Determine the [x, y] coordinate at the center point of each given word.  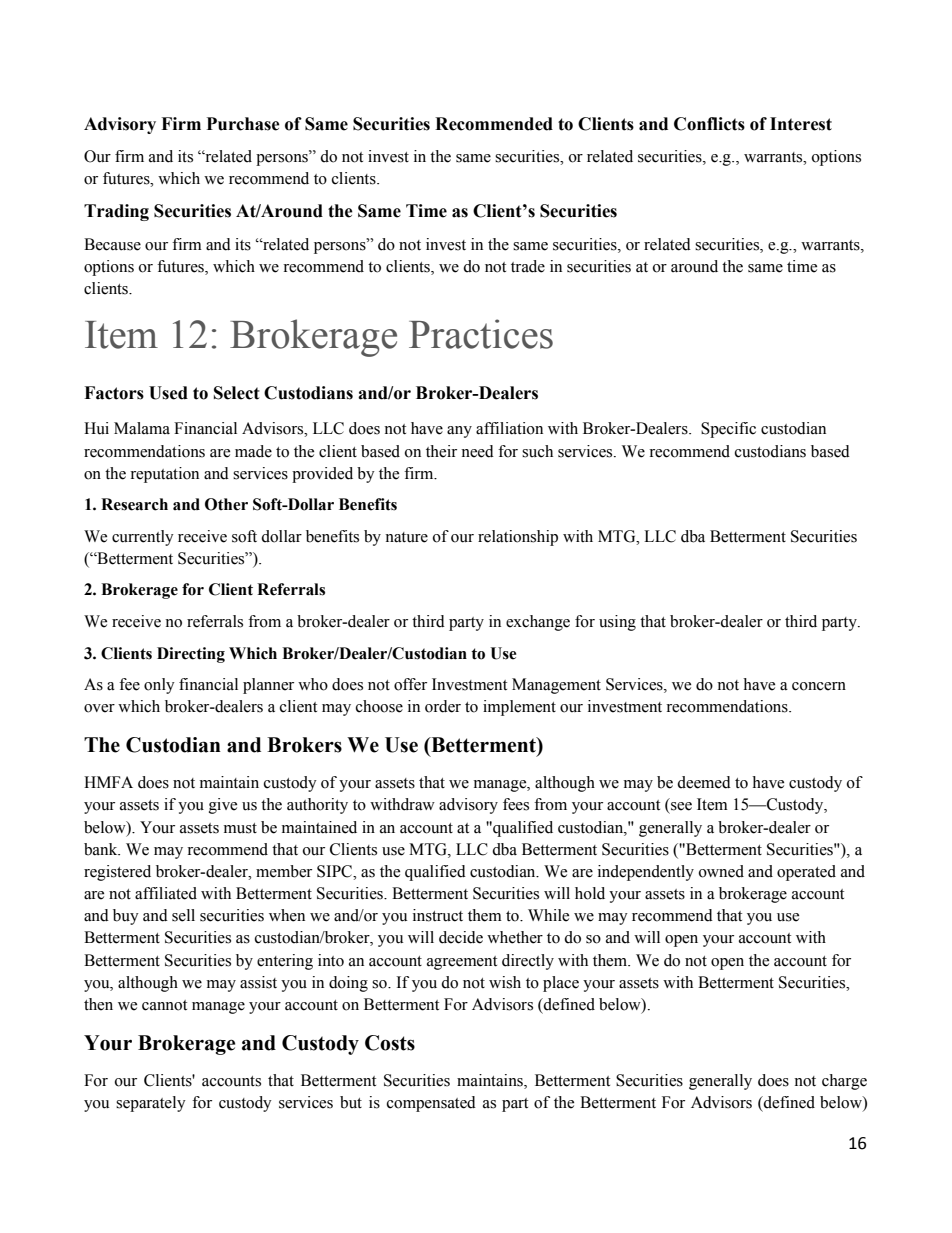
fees [516, 804]
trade [528, 266]
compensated [431, 1104]
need [477, 451]
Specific [728, 430]
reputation [164, 475]
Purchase [243, 124]
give [223, 806]
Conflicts [709, 124]
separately [151, 1104]
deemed [704, 782]
